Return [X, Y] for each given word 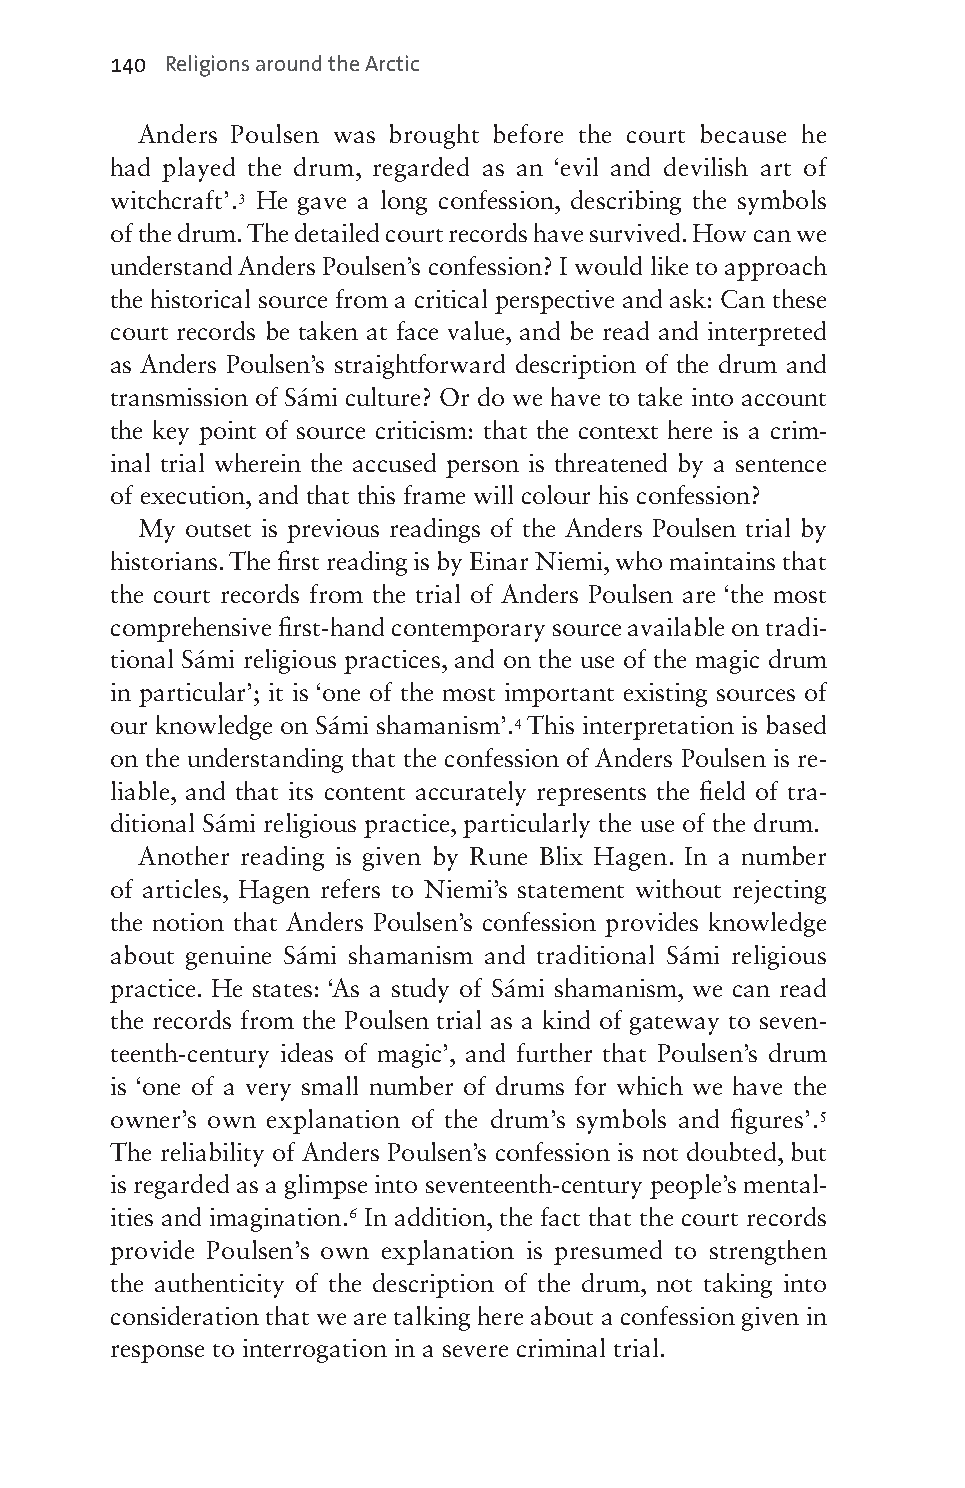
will [493, 494]
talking [432, 1318]
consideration [185, 1315]
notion [188, 922]
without [678, 888]
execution [194, 495]
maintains [722, 561]
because [743, 133]
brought [434, 136]
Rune [498, 856]
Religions [208, 66]
